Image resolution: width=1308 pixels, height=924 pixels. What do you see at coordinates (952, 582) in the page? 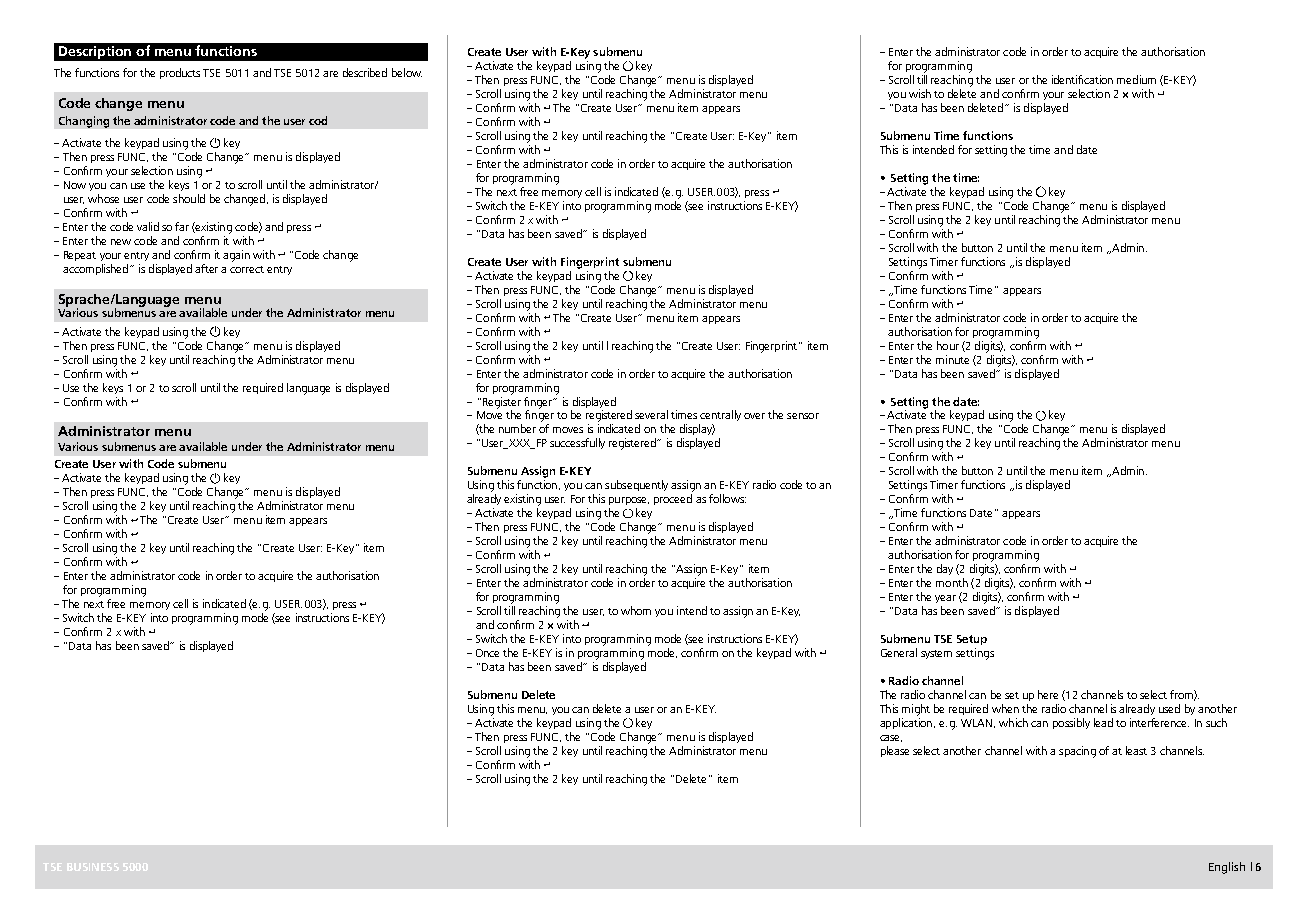
I see `month` at bounding box center [952, 582].
